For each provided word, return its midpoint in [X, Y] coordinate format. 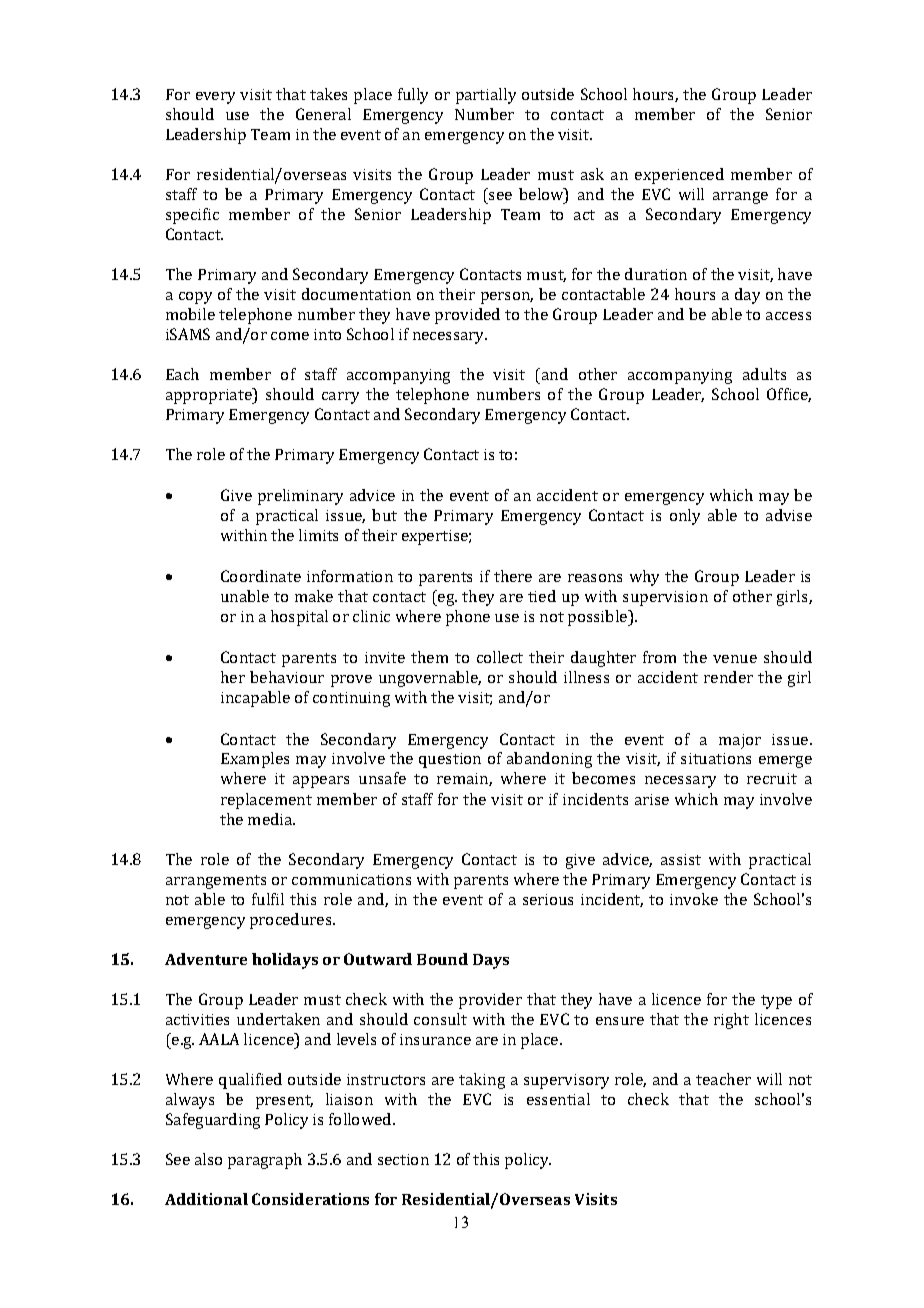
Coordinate [261, 576]
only [685, 517]
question [450, 760]
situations [716, 758]
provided [467, 316]
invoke [694, 899]
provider [490, 1001]
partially [486, 96]
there [513, 576]
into [327, 334]
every [215, 98]
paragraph [265, 1161]
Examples [255, 760]
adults [764, 374]
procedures [292, 921]
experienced [679, 176]
